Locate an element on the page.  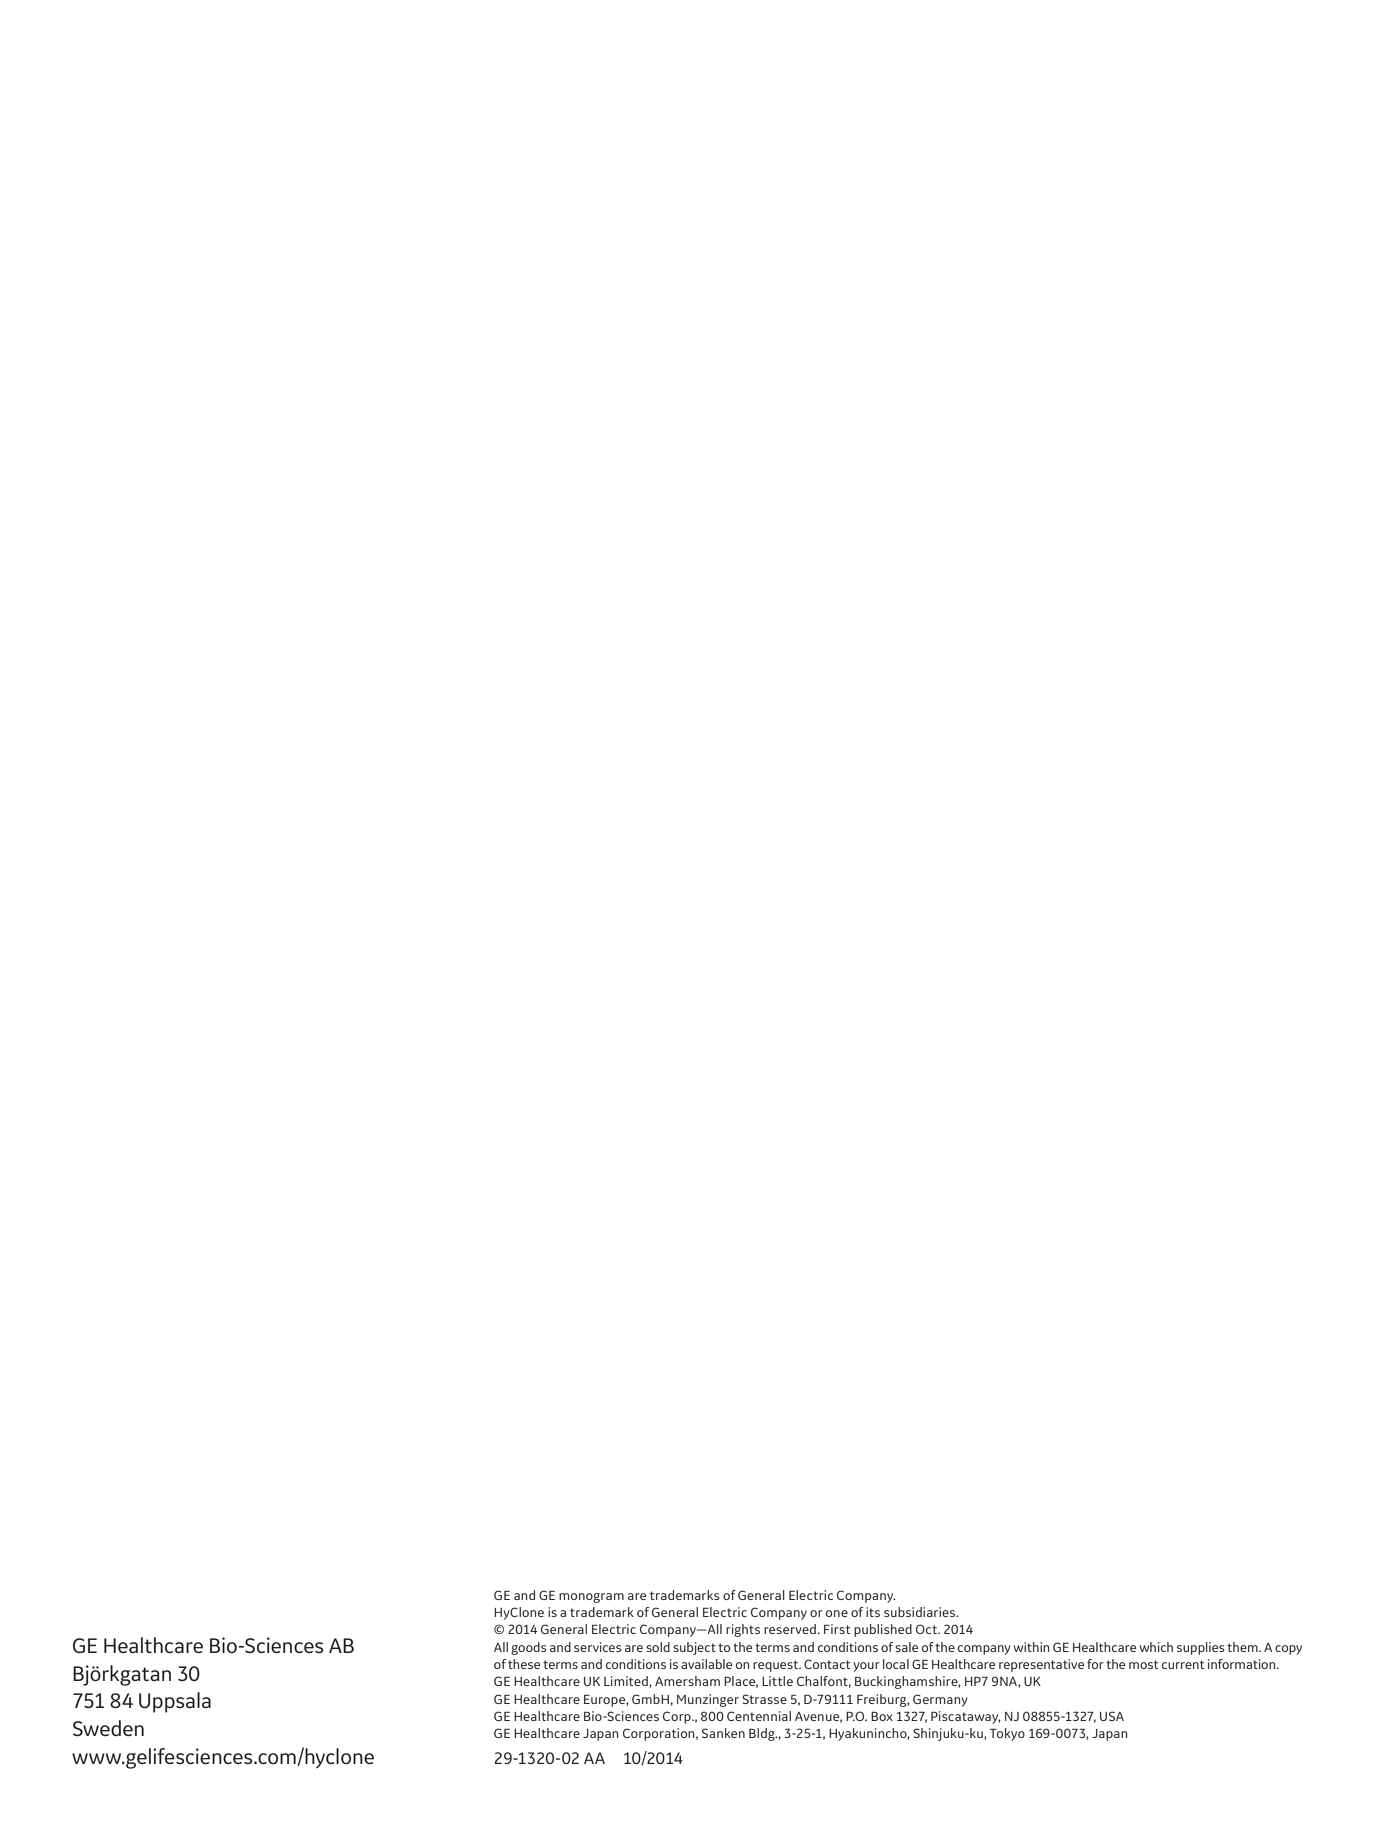
Bldg is located at coordinates (763, 1734).
